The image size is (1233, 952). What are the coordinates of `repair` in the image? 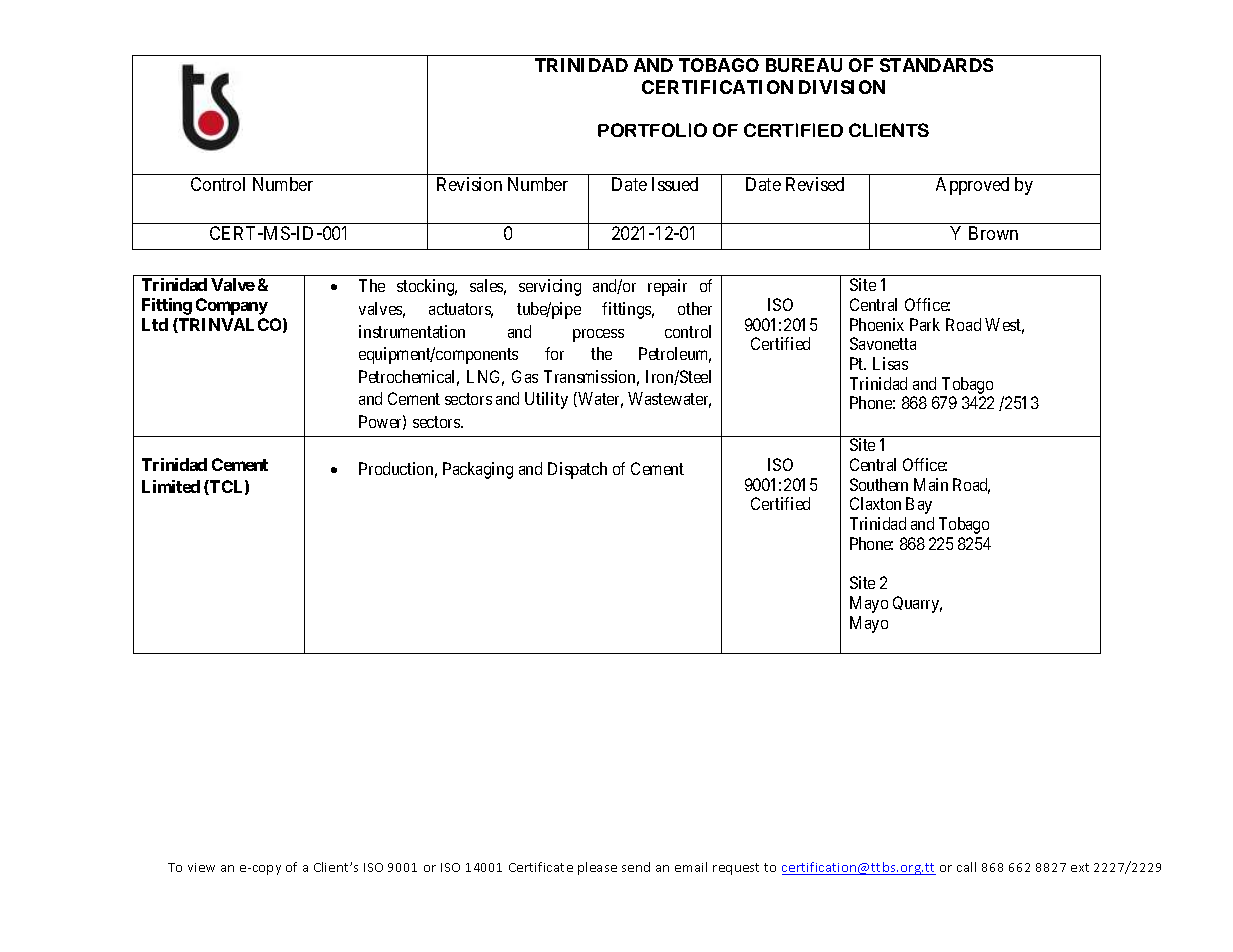 It's located at (667, 287).
